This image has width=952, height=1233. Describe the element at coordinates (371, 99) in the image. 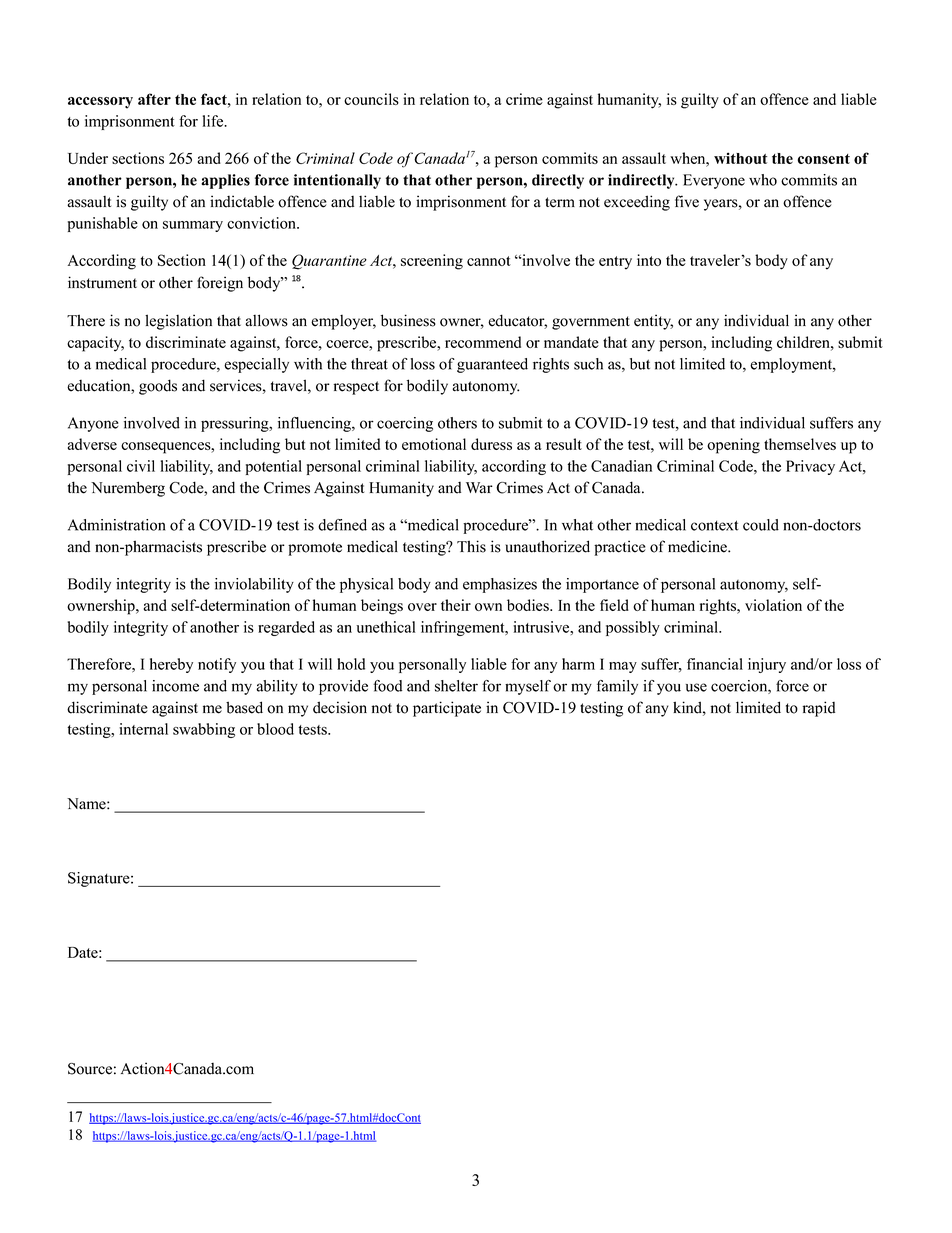

I see `councils` at that location.
